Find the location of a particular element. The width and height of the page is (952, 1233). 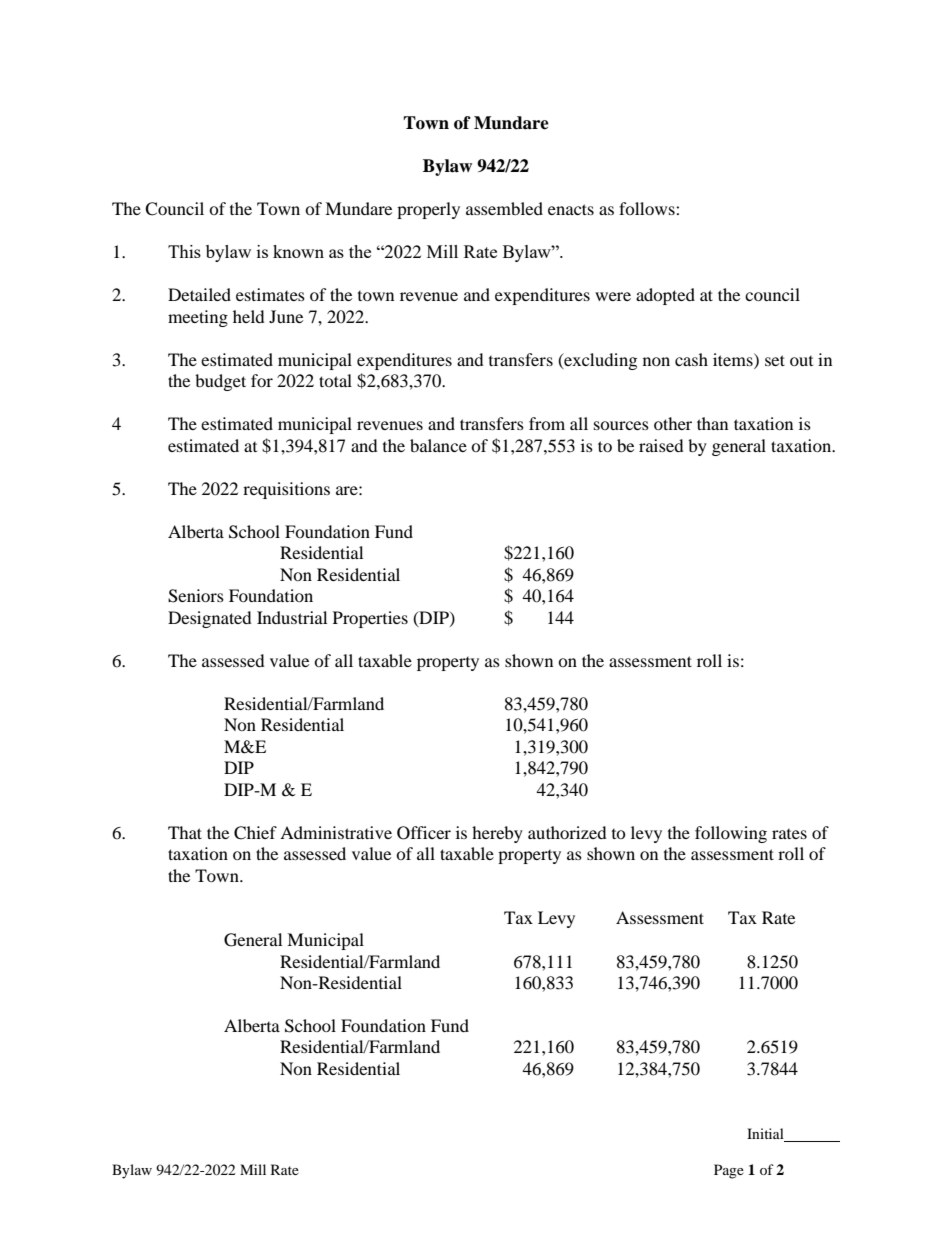

Properties is located at coordinates (370, 619).
